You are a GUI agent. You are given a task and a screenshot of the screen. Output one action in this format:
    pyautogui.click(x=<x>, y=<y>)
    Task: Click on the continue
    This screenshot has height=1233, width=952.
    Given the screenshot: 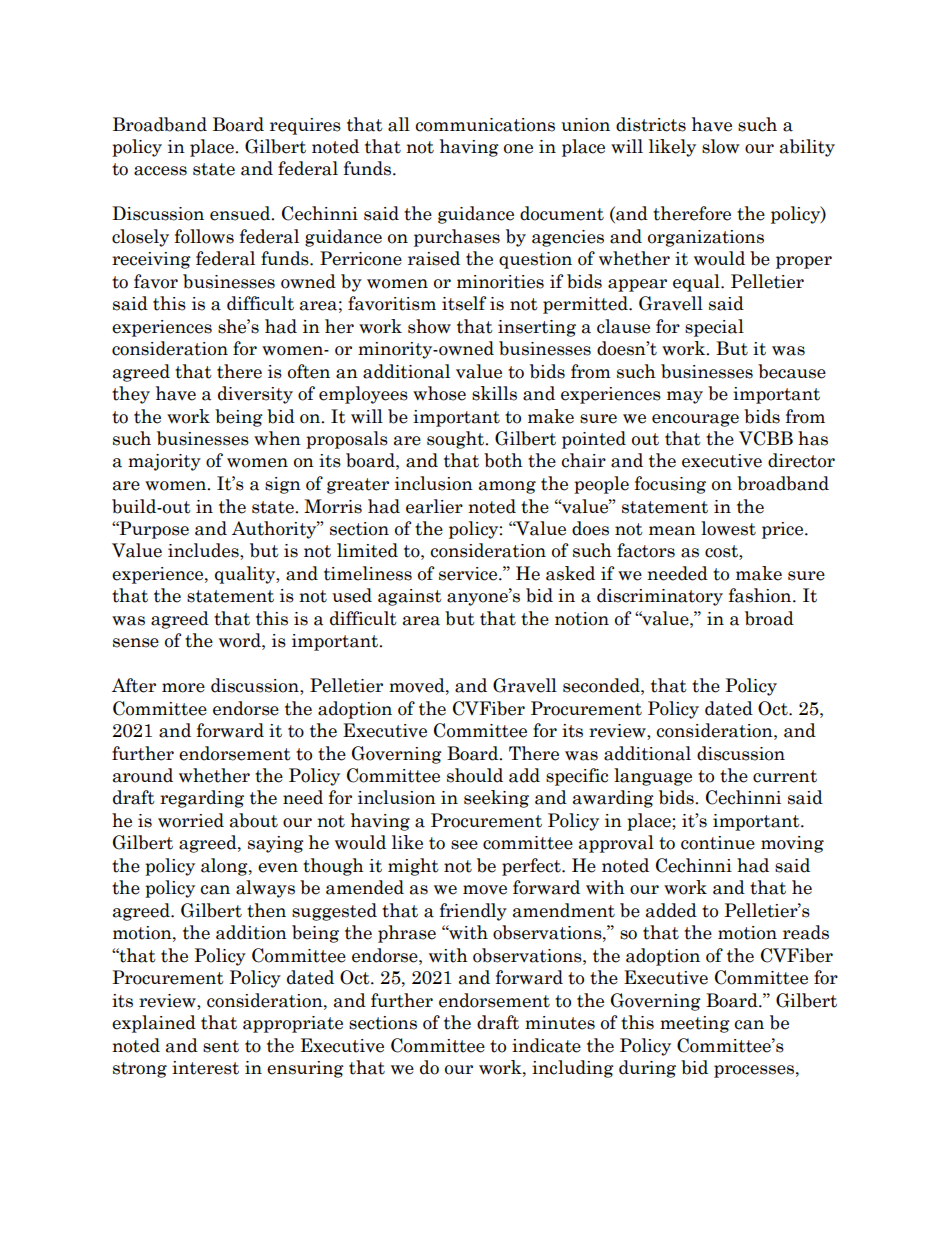 What is the action you would take?
    pyautogui.click(x=718, y=843)
